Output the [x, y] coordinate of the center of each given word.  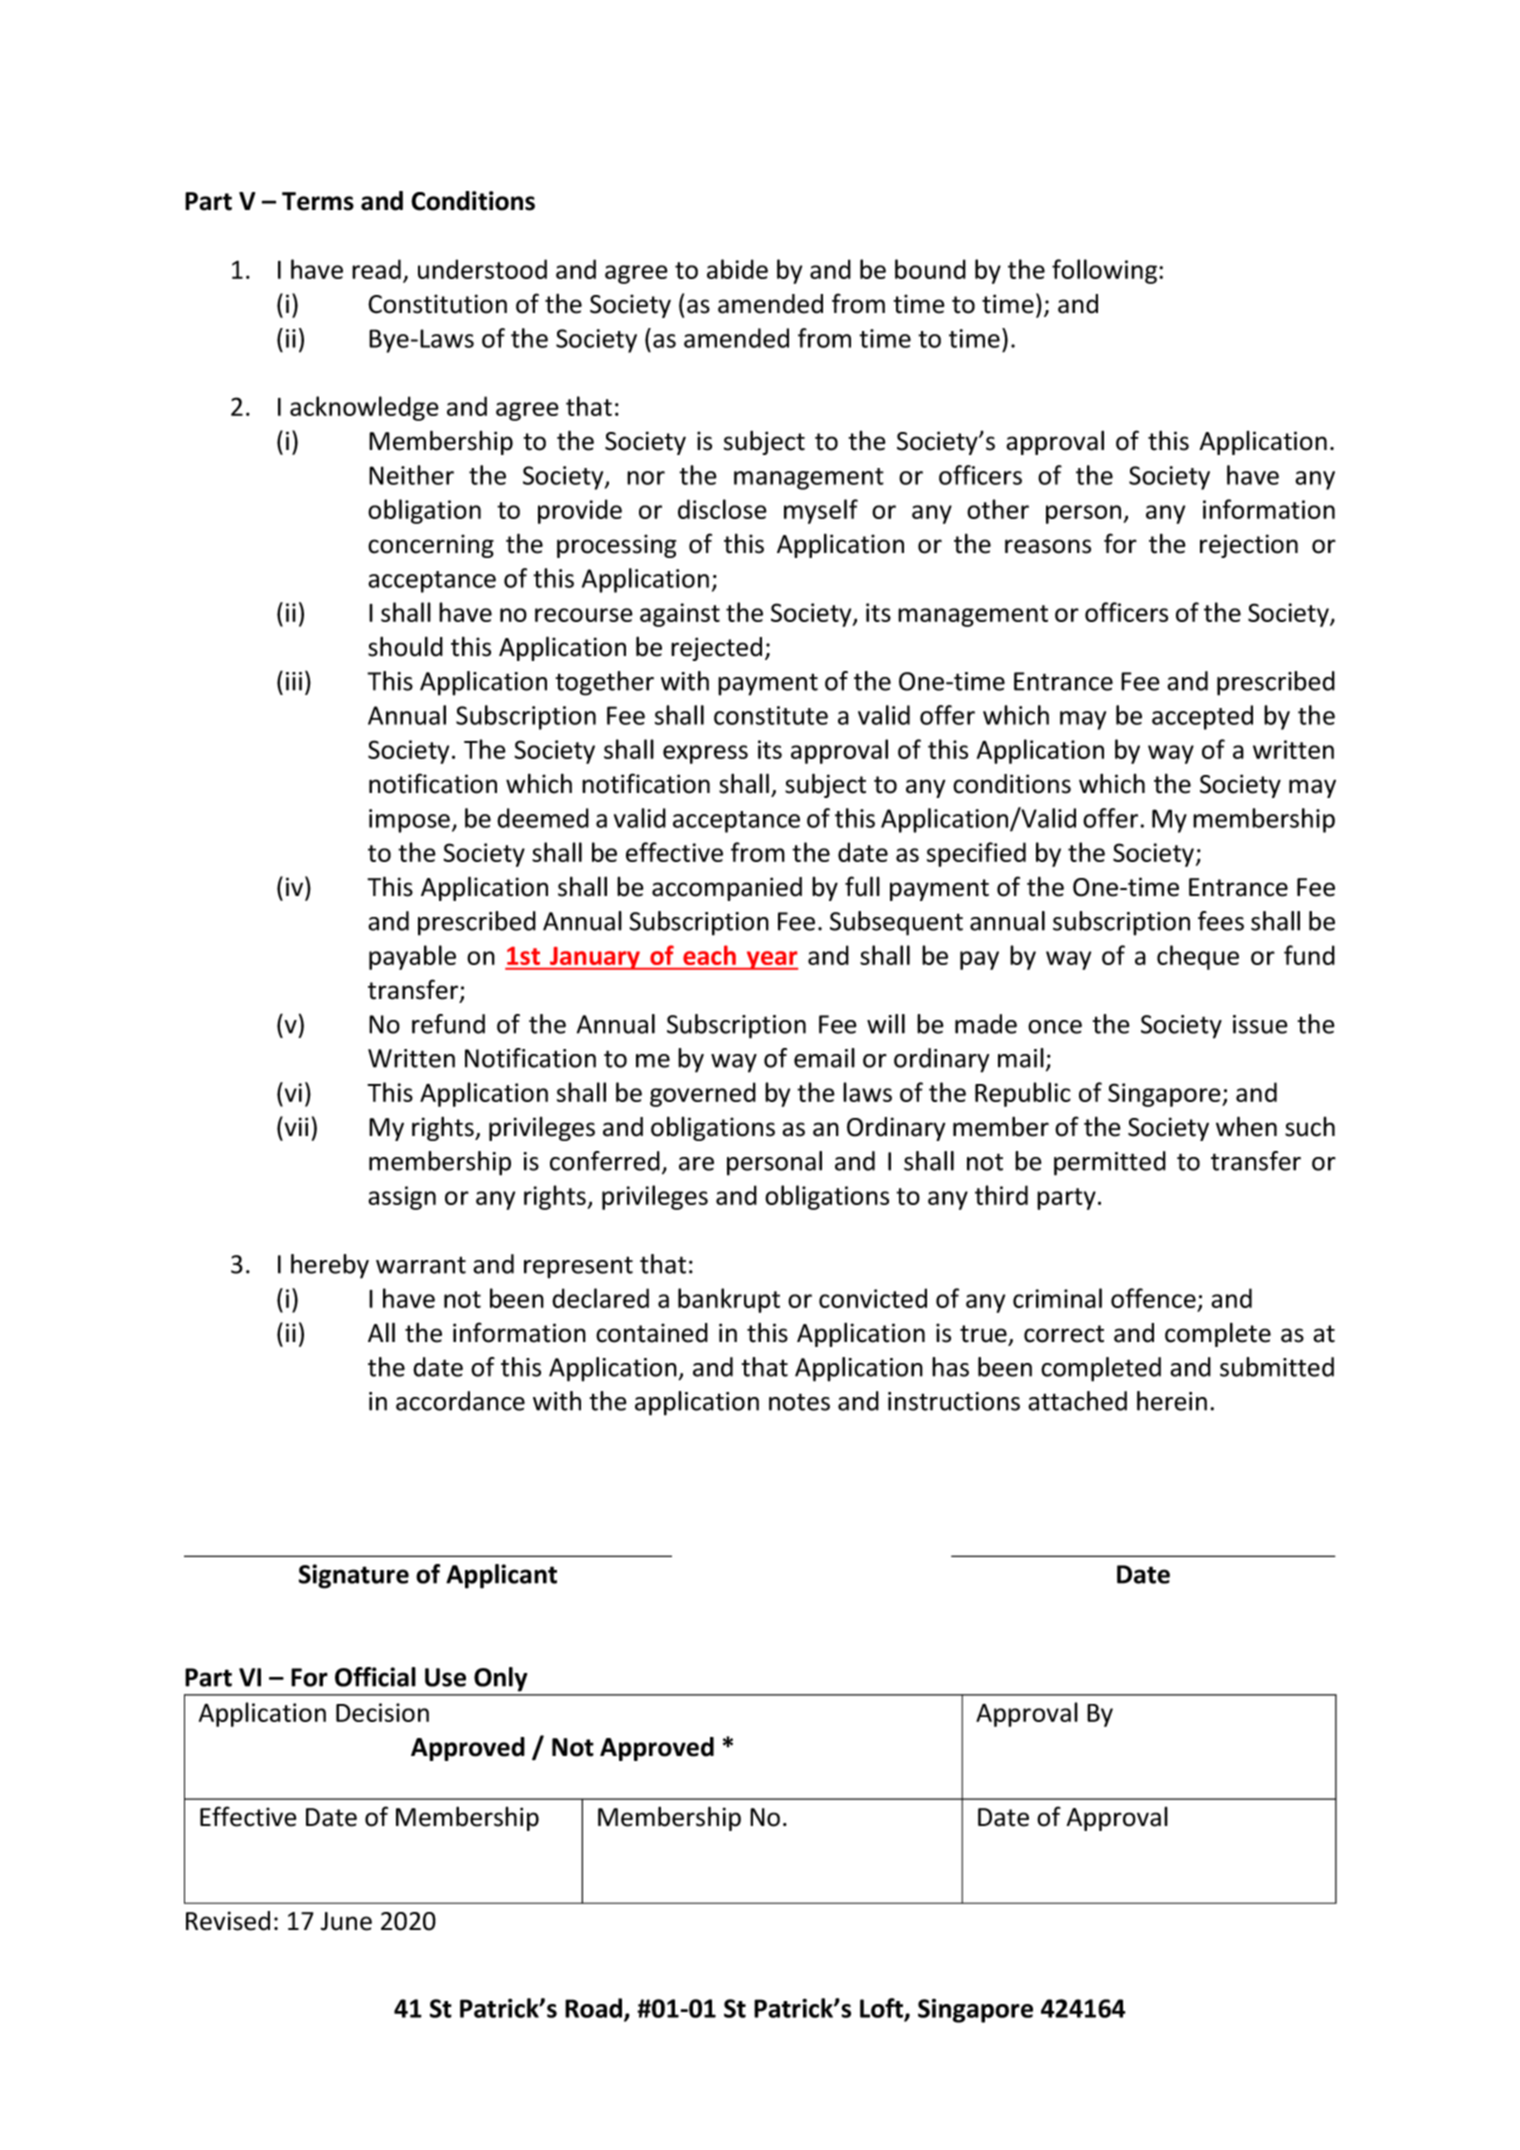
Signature [354, 1576]
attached [1077, 1401]
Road [593, 2008]
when [1246, 1126]
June [346, 1921]
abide [737, 269]
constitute [771, 715]
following [1106, 271]
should [405, 646]
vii [295, 1126]
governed [703, 1094]
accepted [1202, 717]
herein [1172, 1401]
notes [799, 1402]
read [376, 269]
